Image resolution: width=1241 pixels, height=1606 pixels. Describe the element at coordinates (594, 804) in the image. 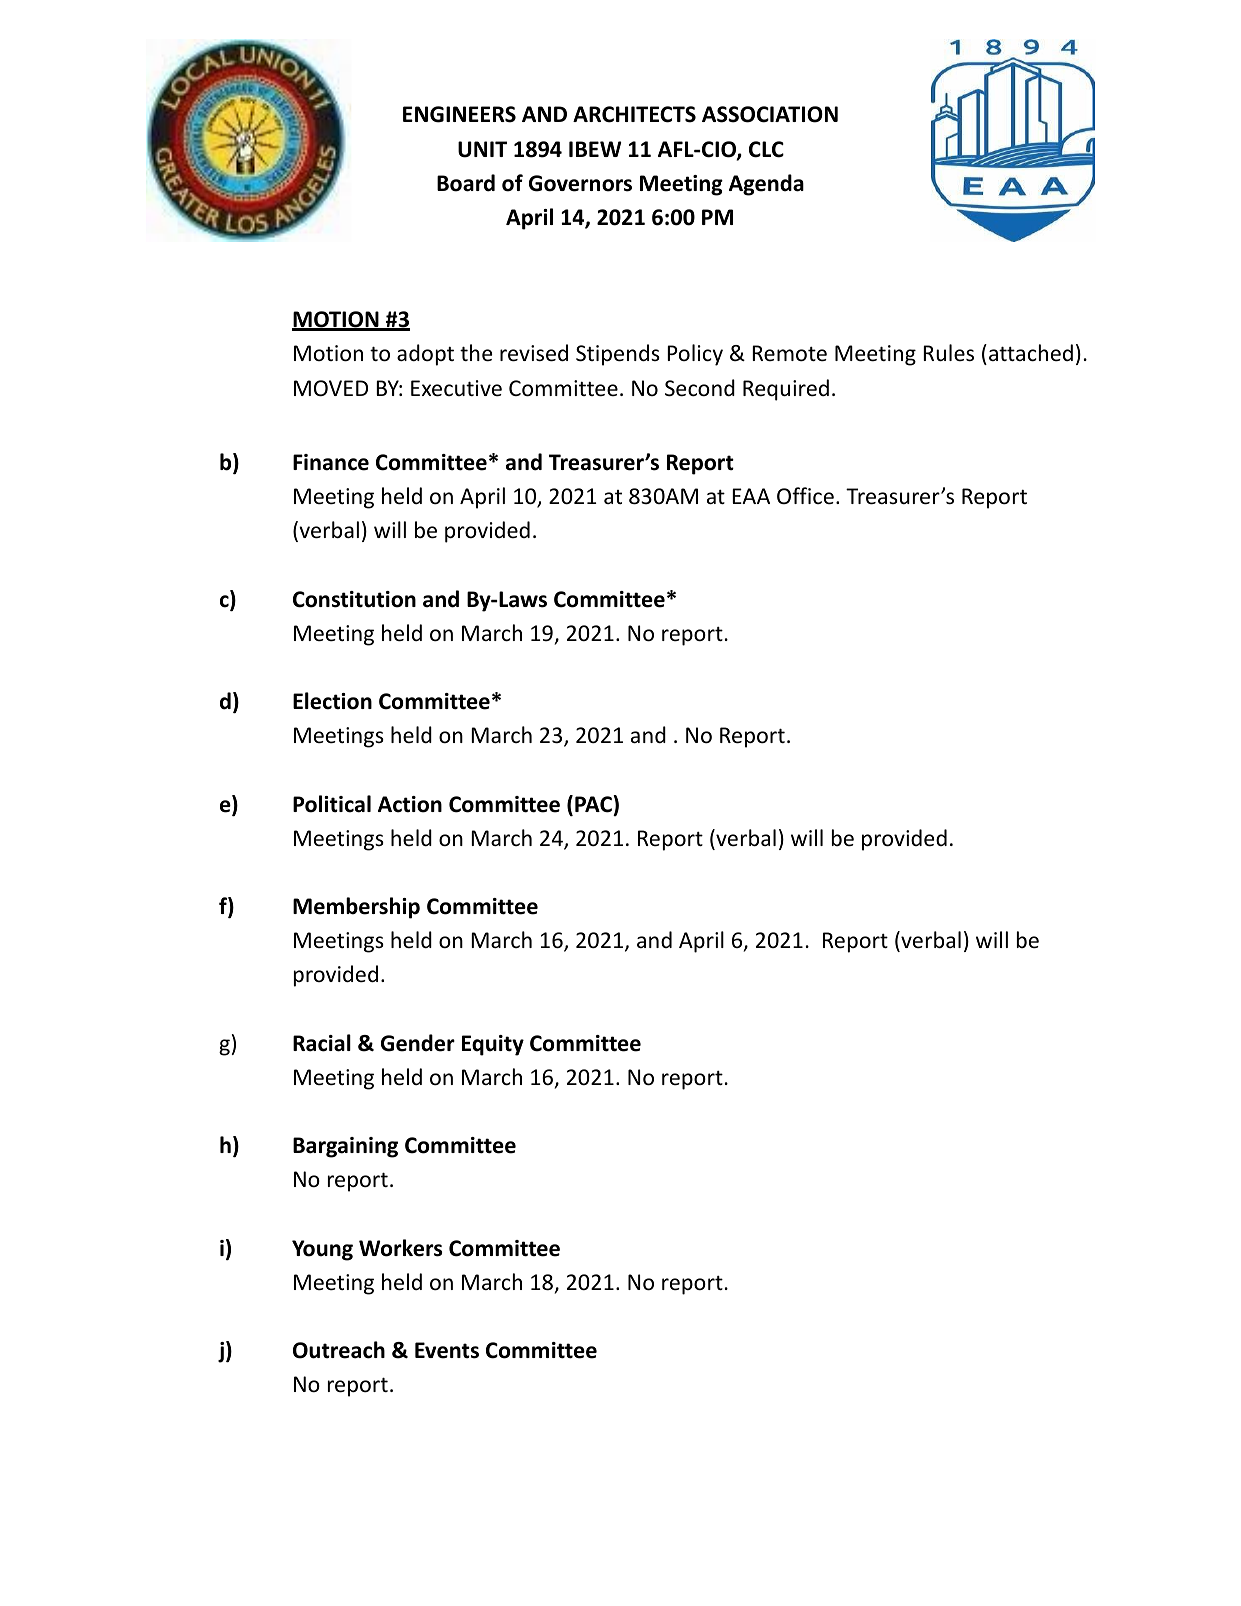

I see `PAC` at that location.
